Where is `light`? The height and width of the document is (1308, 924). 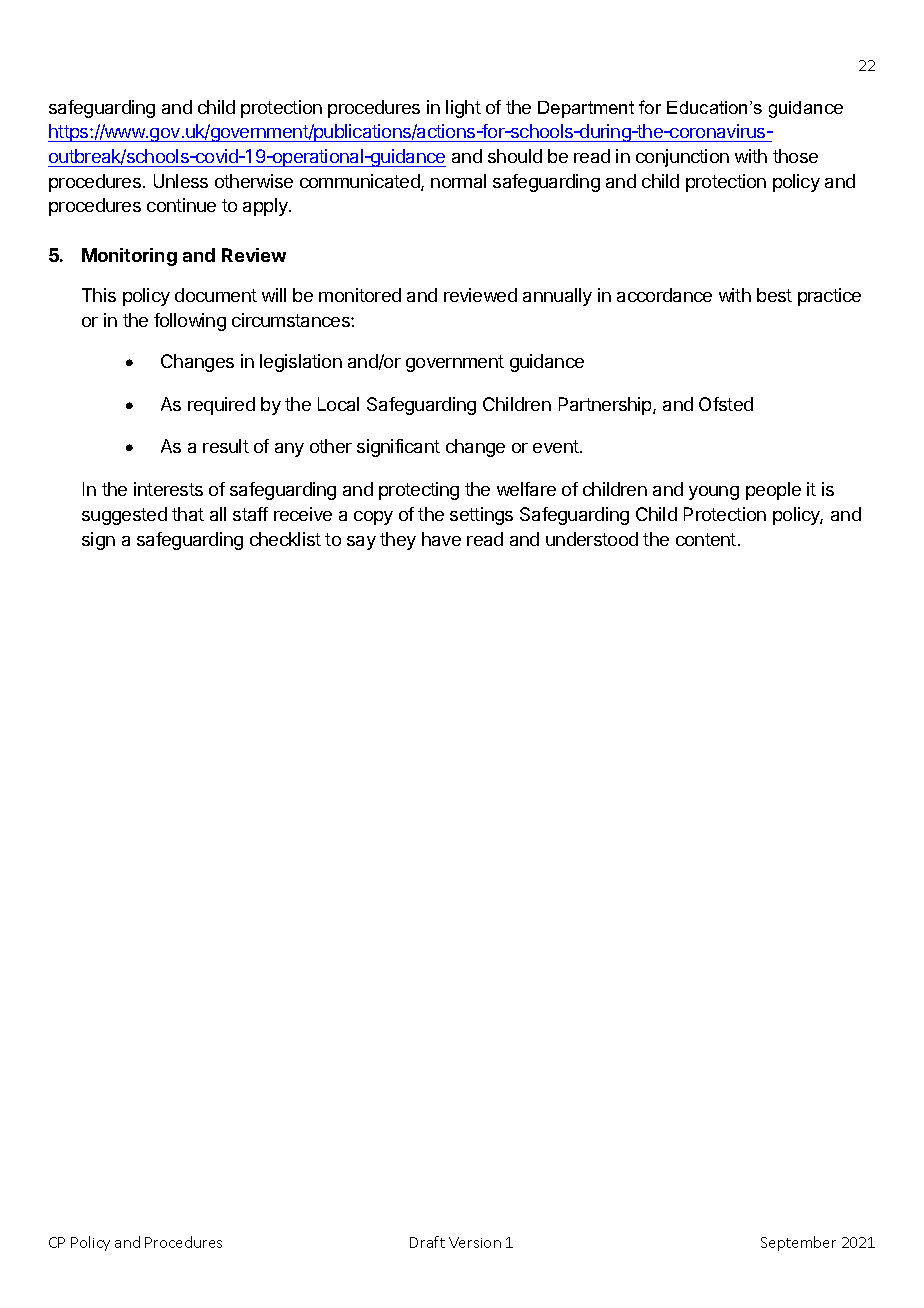 light is located at coordinates (463, 109).
